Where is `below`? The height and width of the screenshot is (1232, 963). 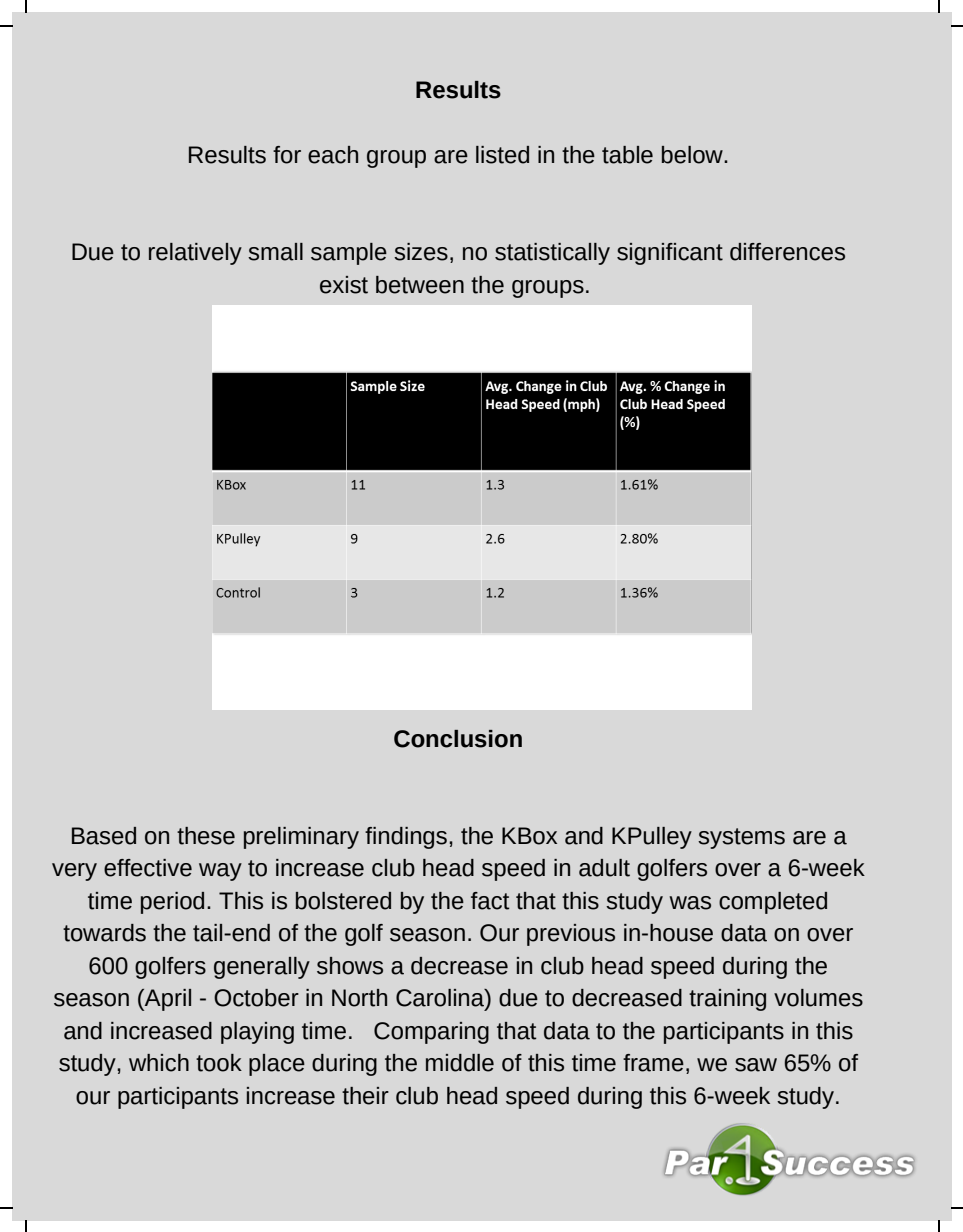
below is located at coordinates (693, 155).
